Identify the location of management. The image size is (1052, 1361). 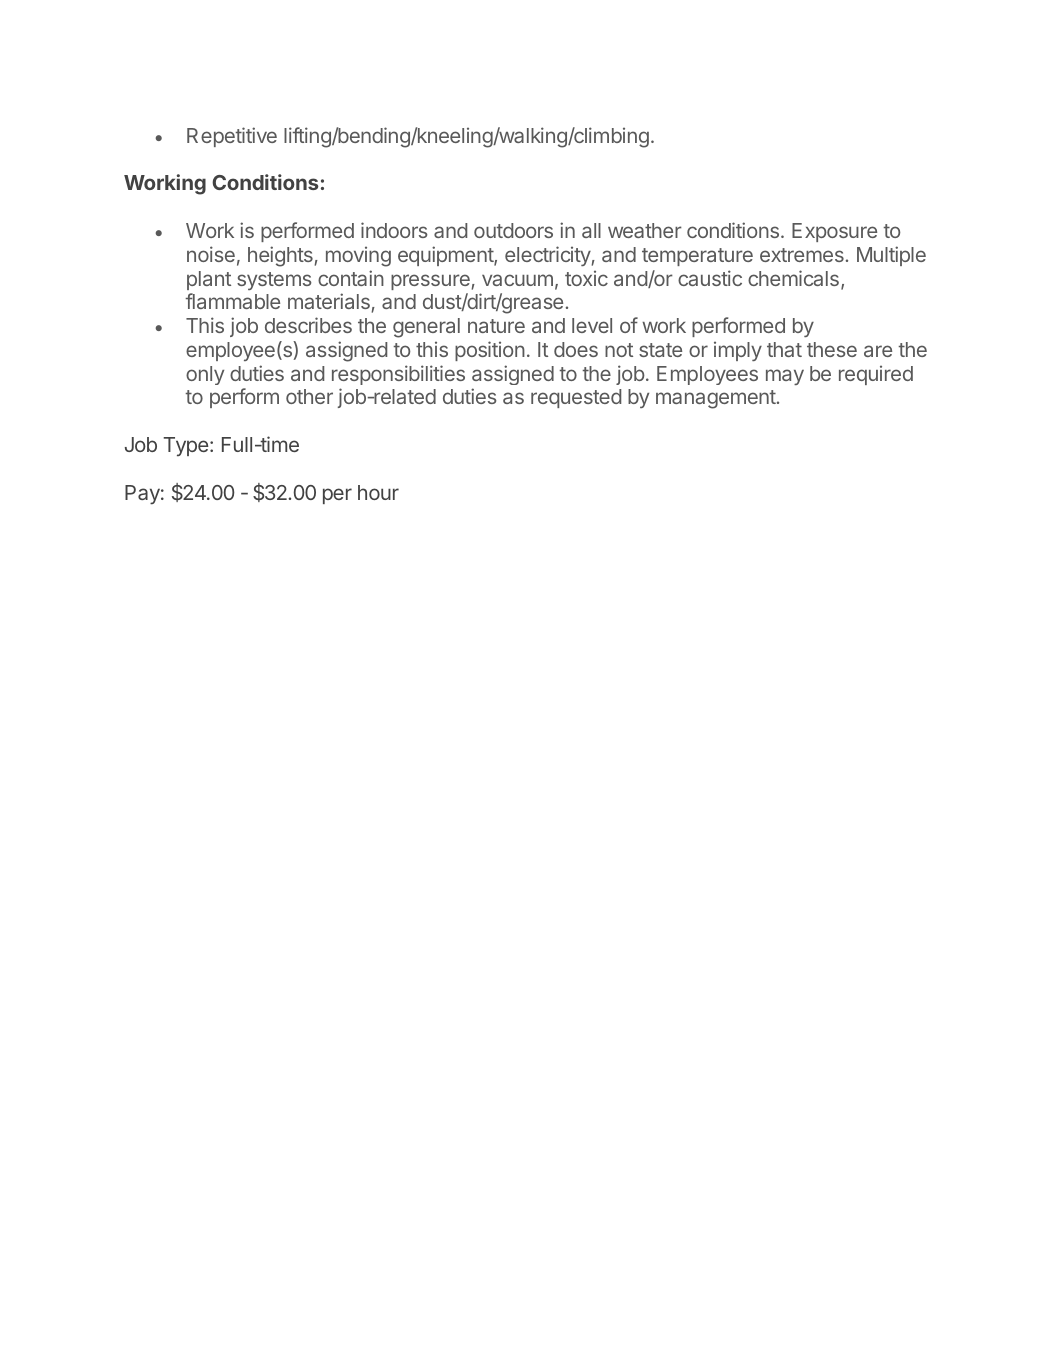
(716, 399).
